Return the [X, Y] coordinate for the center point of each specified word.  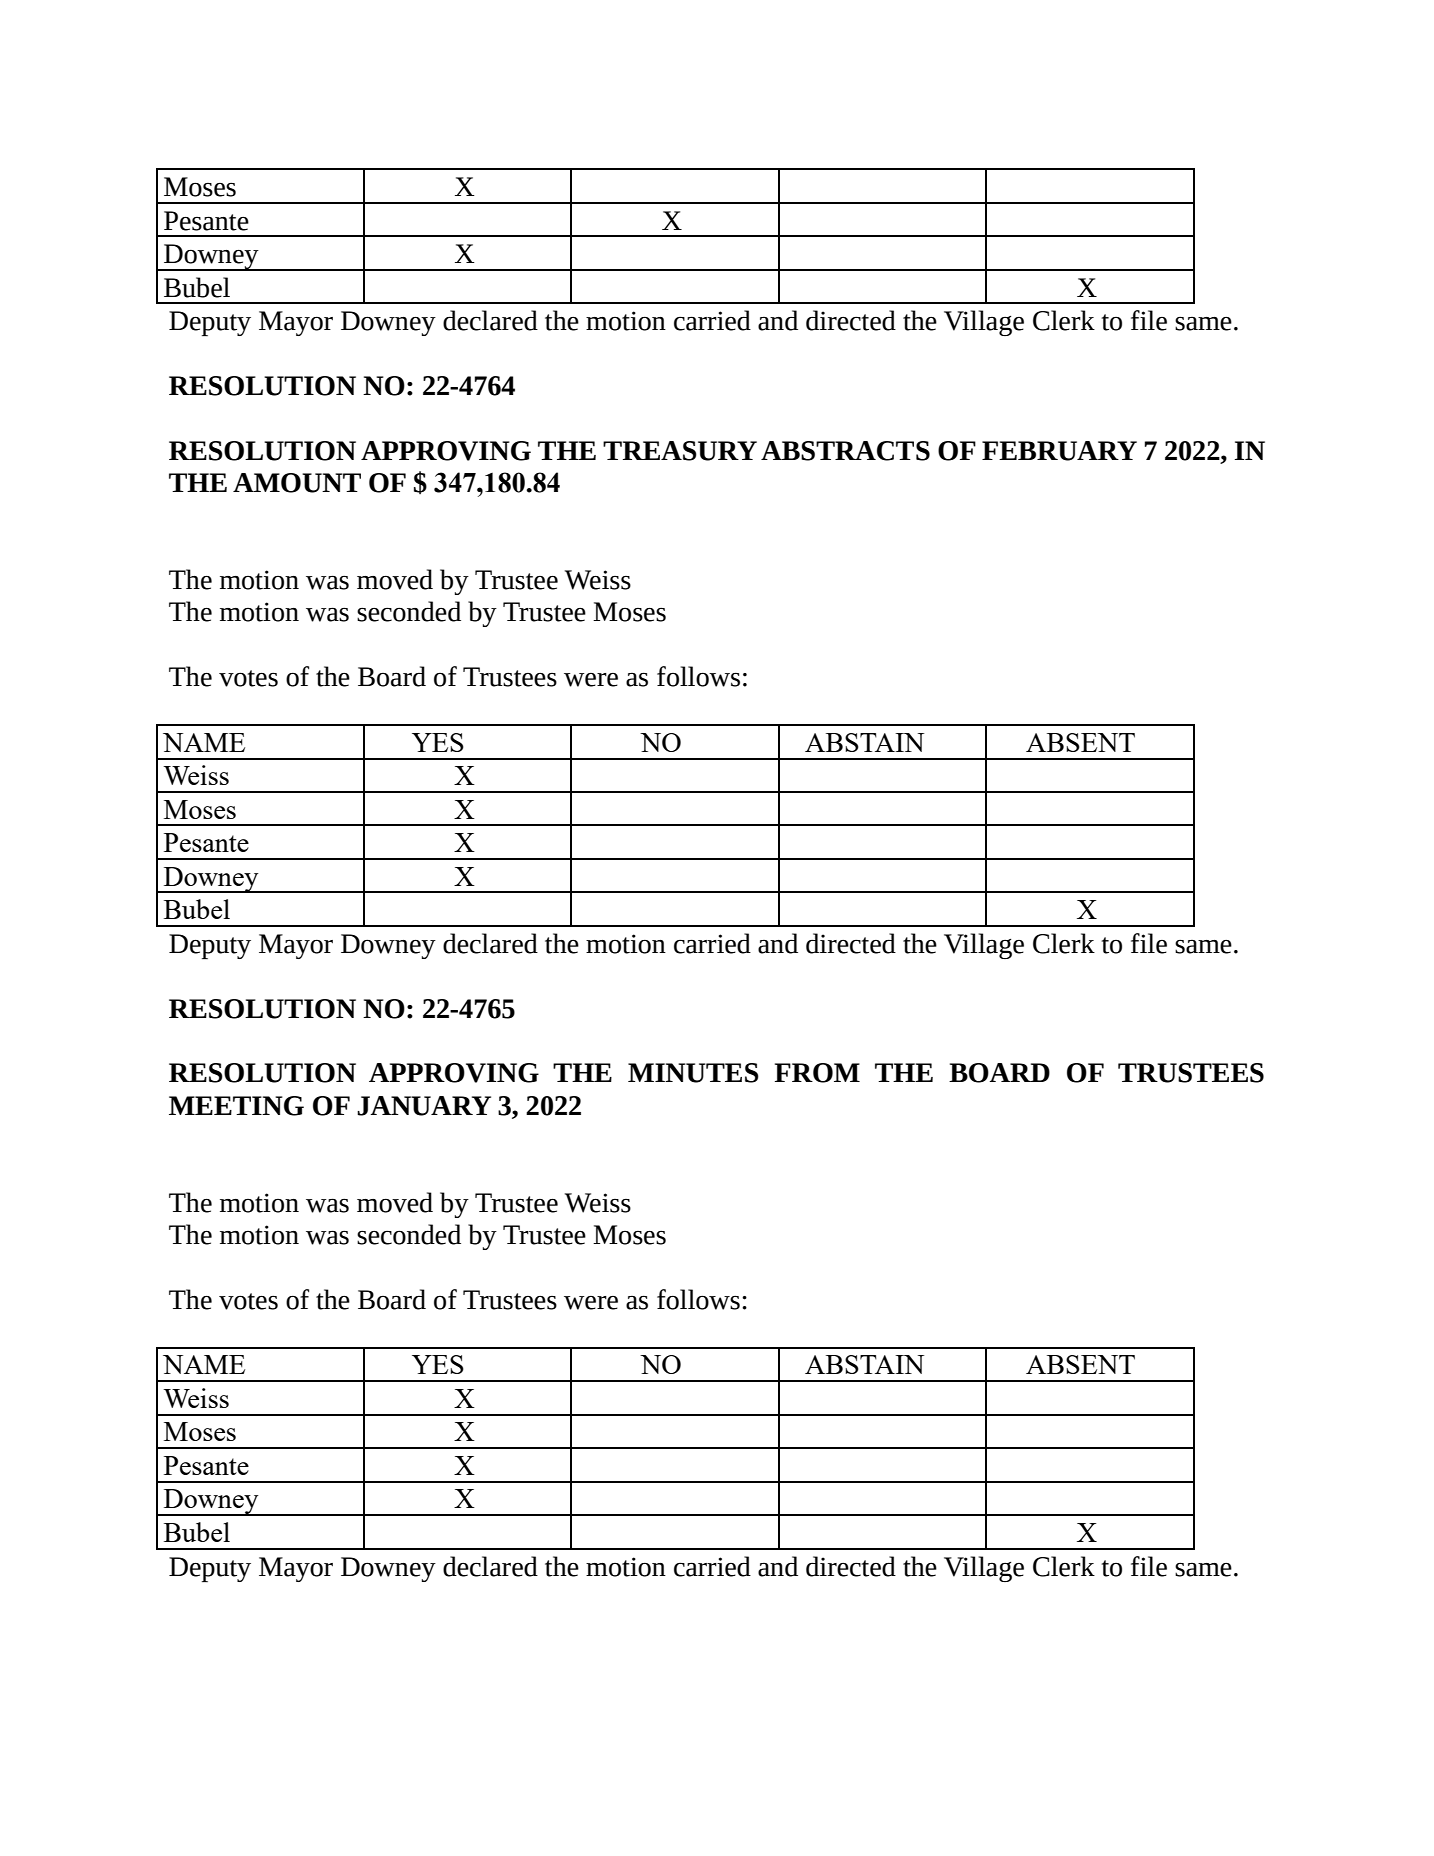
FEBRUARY [1059, 451]
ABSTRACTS [845, 451]
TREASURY [680, 451]
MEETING [236, 1106]
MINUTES [693, 1073]
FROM [817, 1073]
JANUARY [424, 1106]
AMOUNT [297, 483]
